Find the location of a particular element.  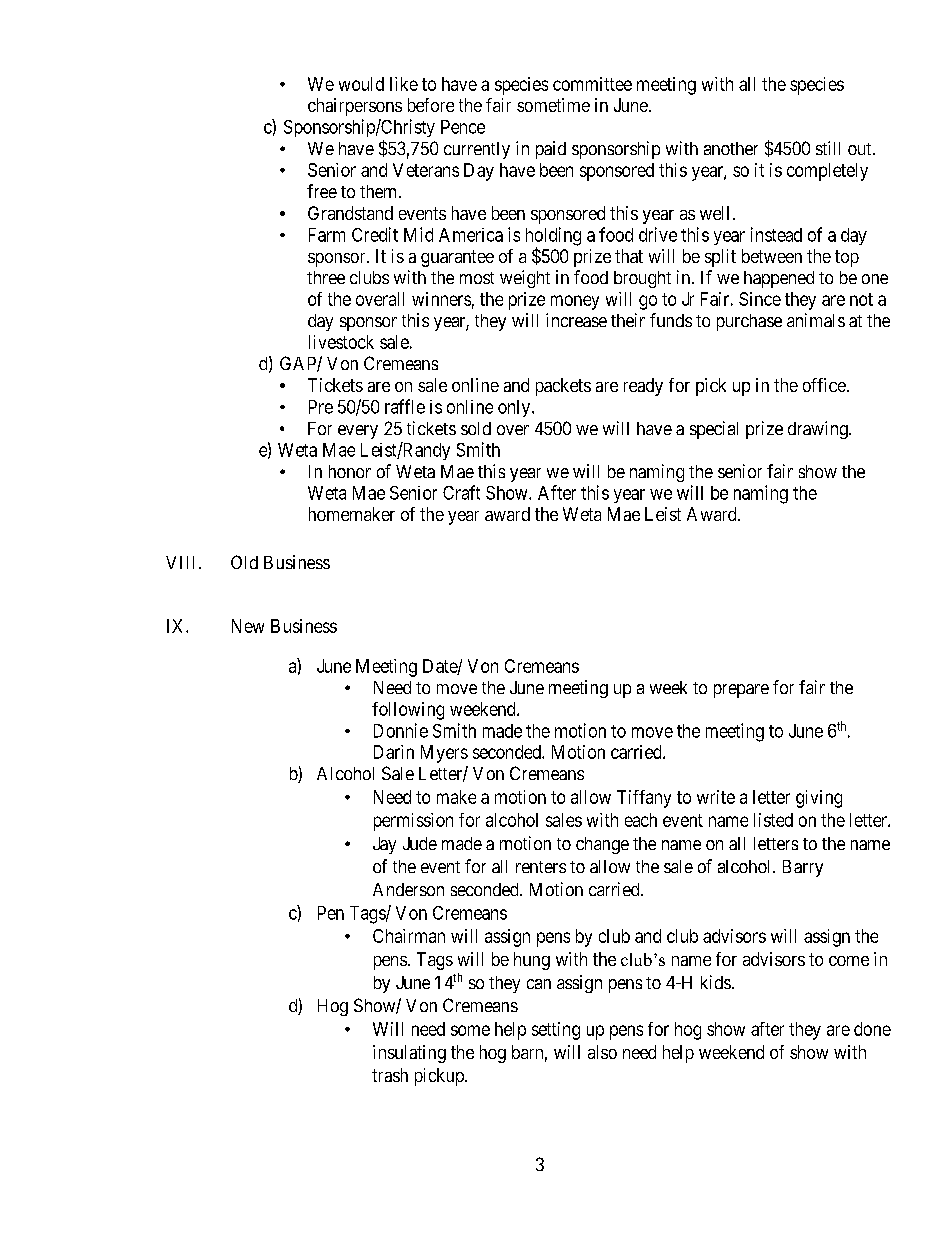

setting is located at coordinates (556, 1031).
